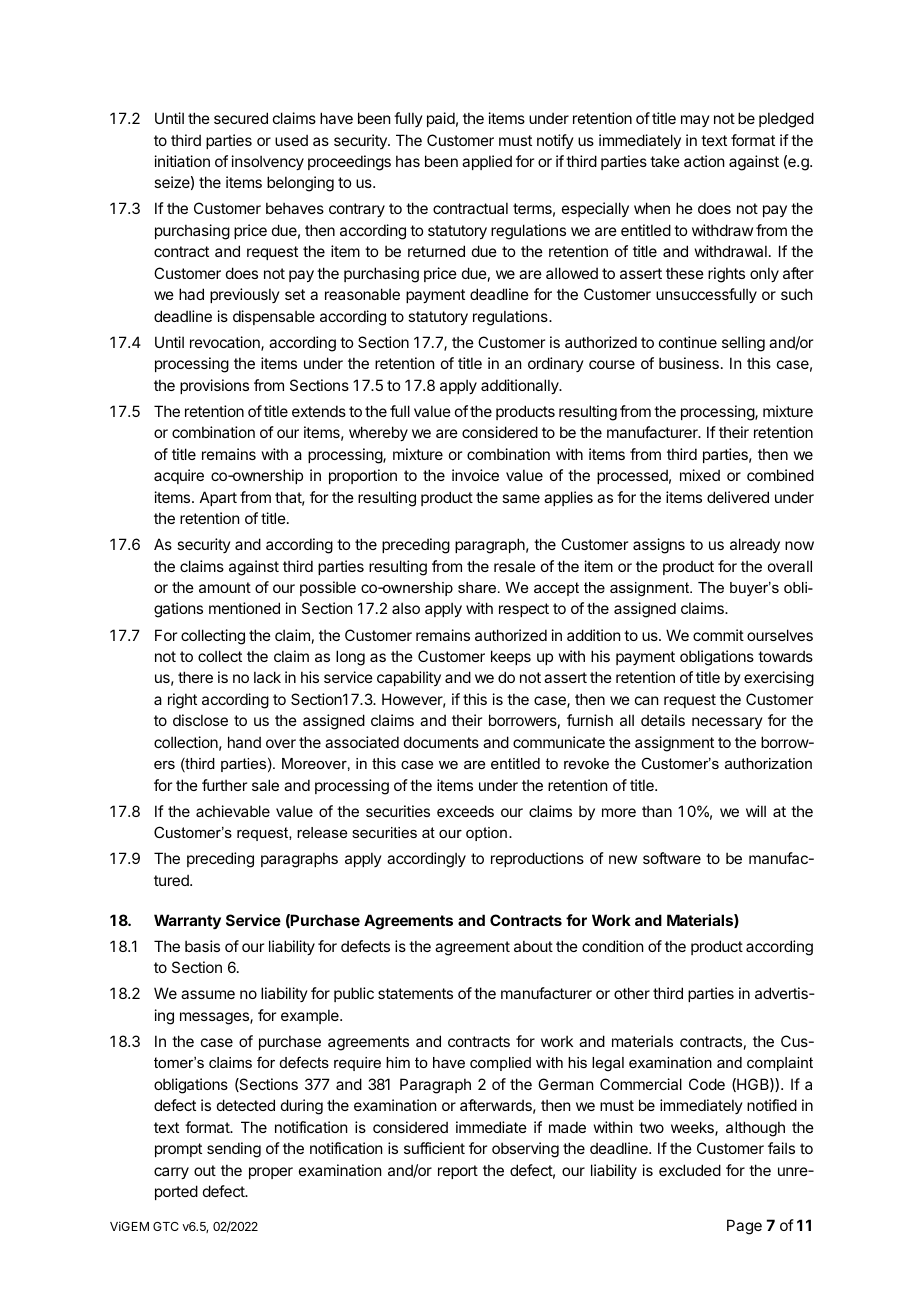  What do you see at coordinates (487, 162) in the image?
I see `applied` at bounding box center [487, 162].
